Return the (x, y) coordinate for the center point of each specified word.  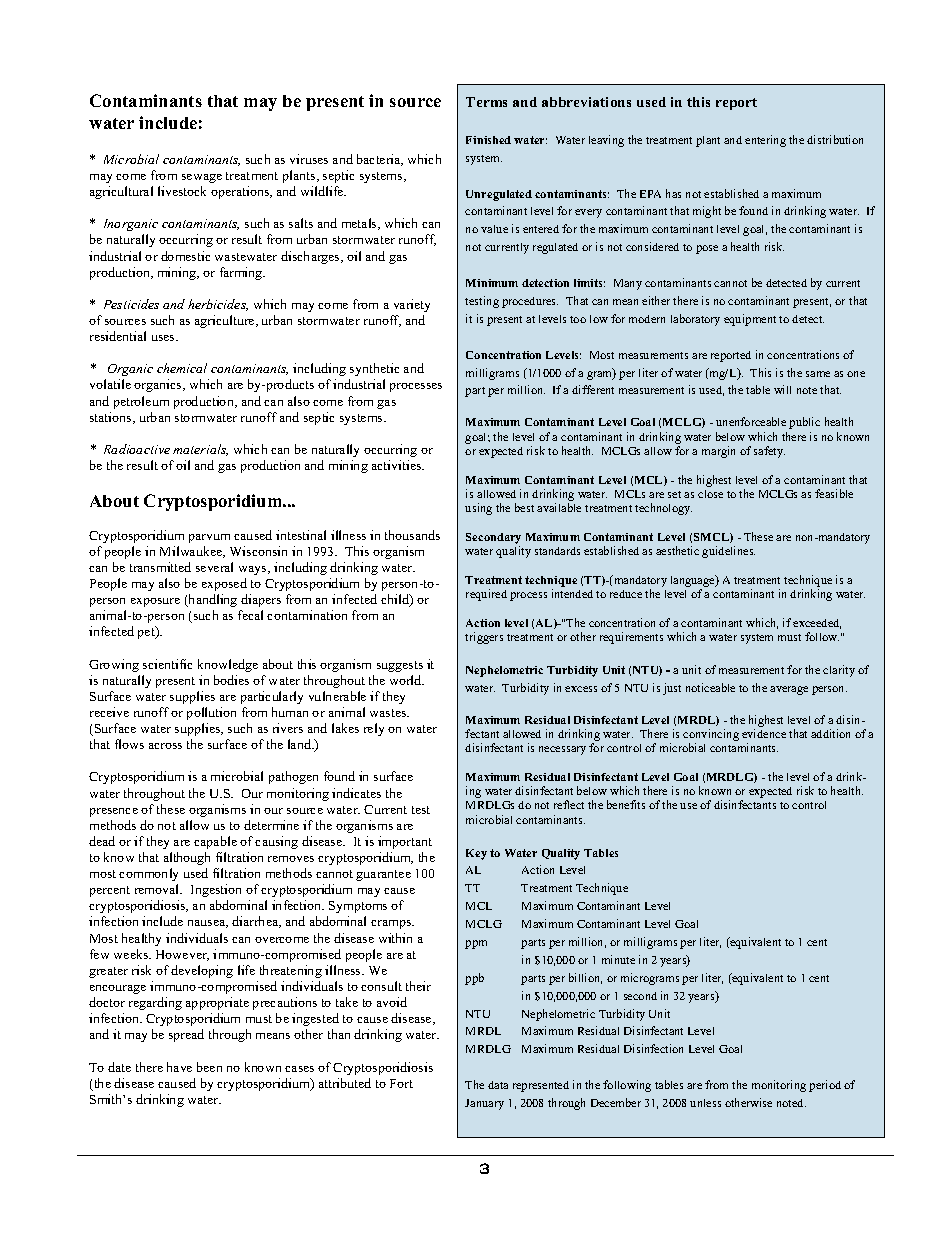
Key (476, 854)
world (407, 680)
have (179, 1067)
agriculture (226, 321)
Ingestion (216, 890)
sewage (202, 178)
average (789, 690)
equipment (750, 320)
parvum (209, 538)
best (524, 507)
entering (765, 141)
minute (618, 959)
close (710, 494)
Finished (488, 140)
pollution (211, 713)
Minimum (492, 283)
